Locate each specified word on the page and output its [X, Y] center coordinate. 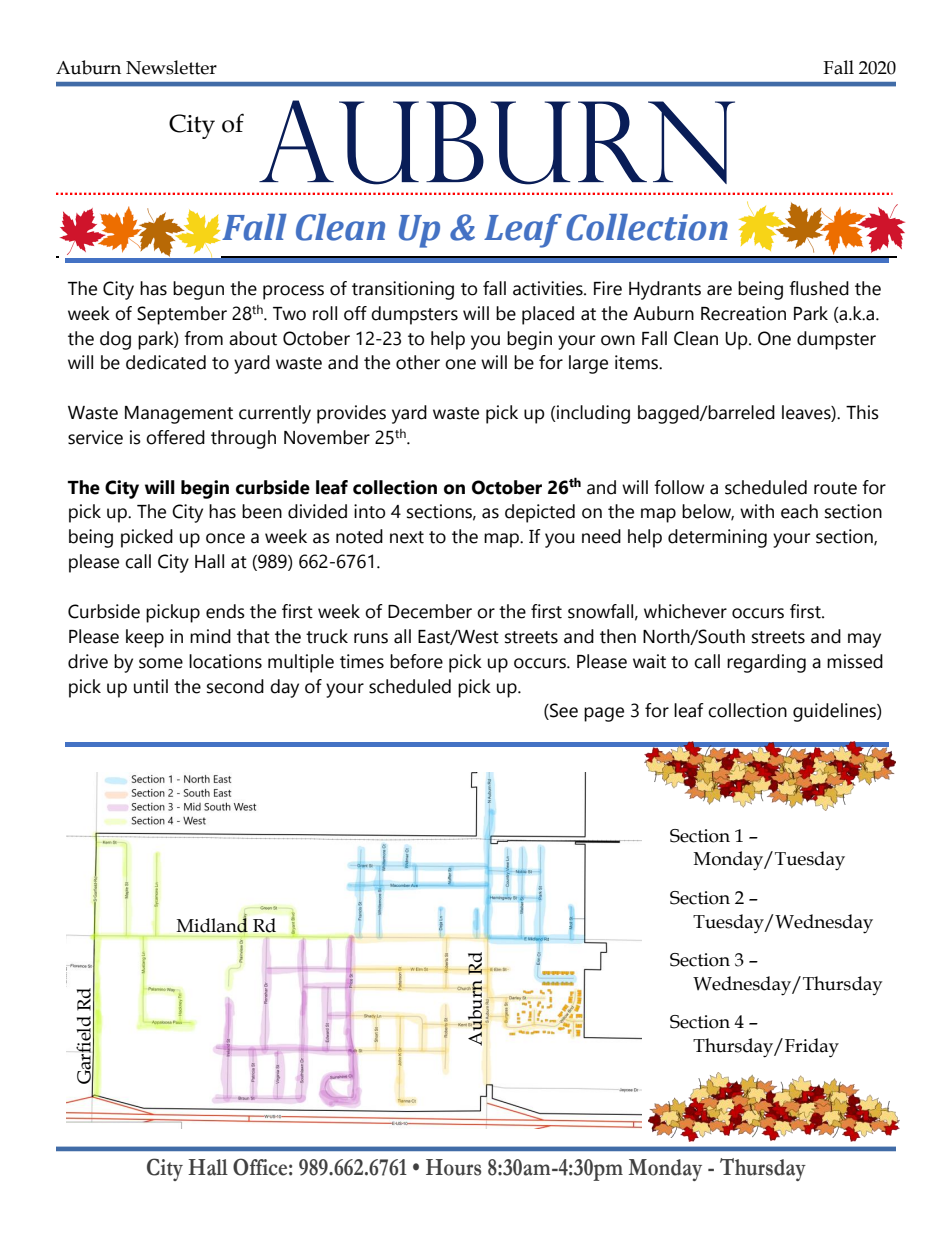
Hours [453, 1167]
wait [649, 661]
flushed [819, 288]
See [563, 711]
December [430, 611]
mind [210, 636]
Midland [212, 924]
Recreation [743, 313]
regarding [766, 663]
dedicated [166, 362]
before [416, 661]
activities [549, 288]
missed [855, 661]
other [418, 362]
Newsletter [171, 67]
